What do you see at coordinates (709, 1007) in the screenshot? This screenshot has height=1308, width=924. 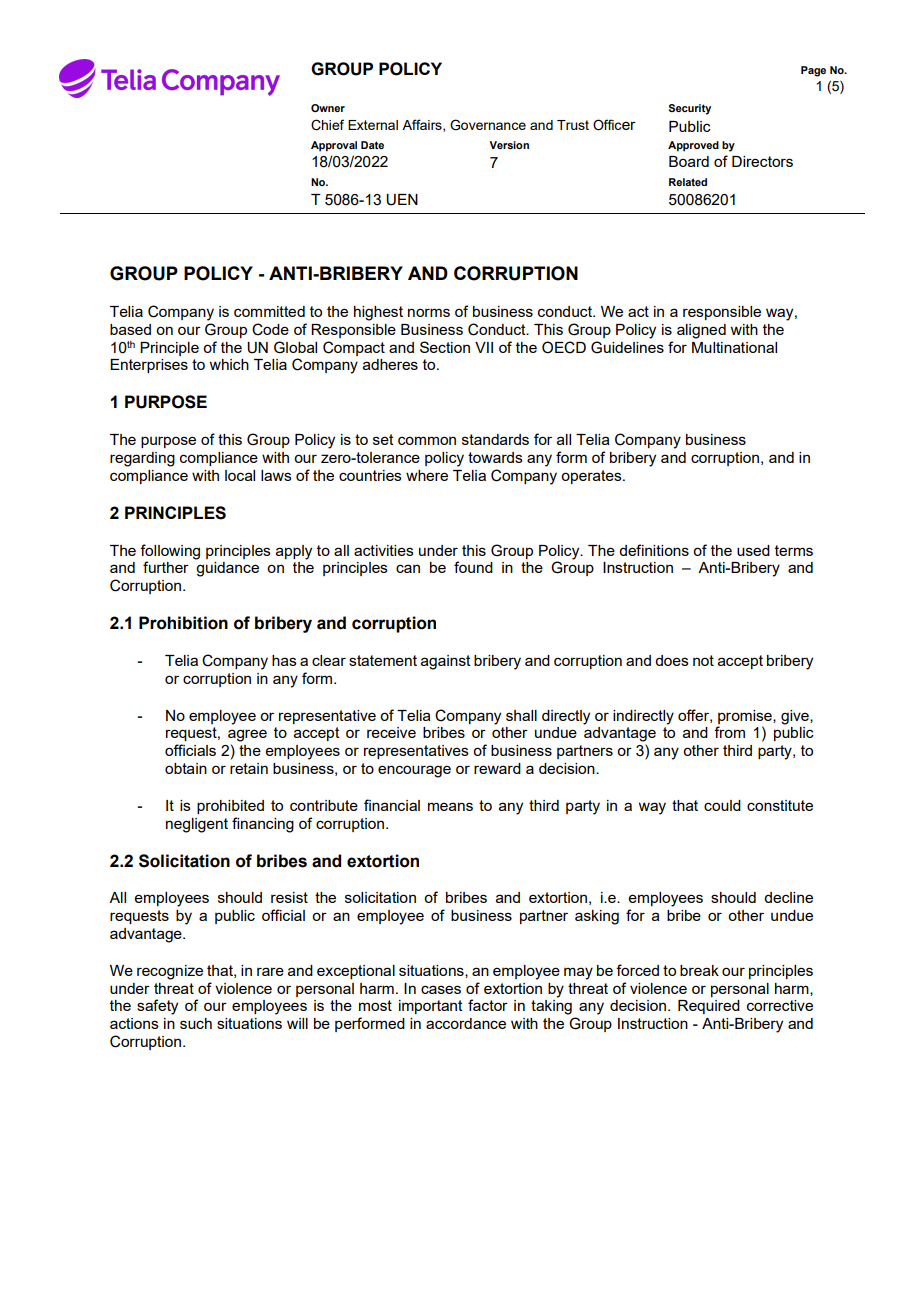 I see `Required` at bounding box center [709, 1007].
